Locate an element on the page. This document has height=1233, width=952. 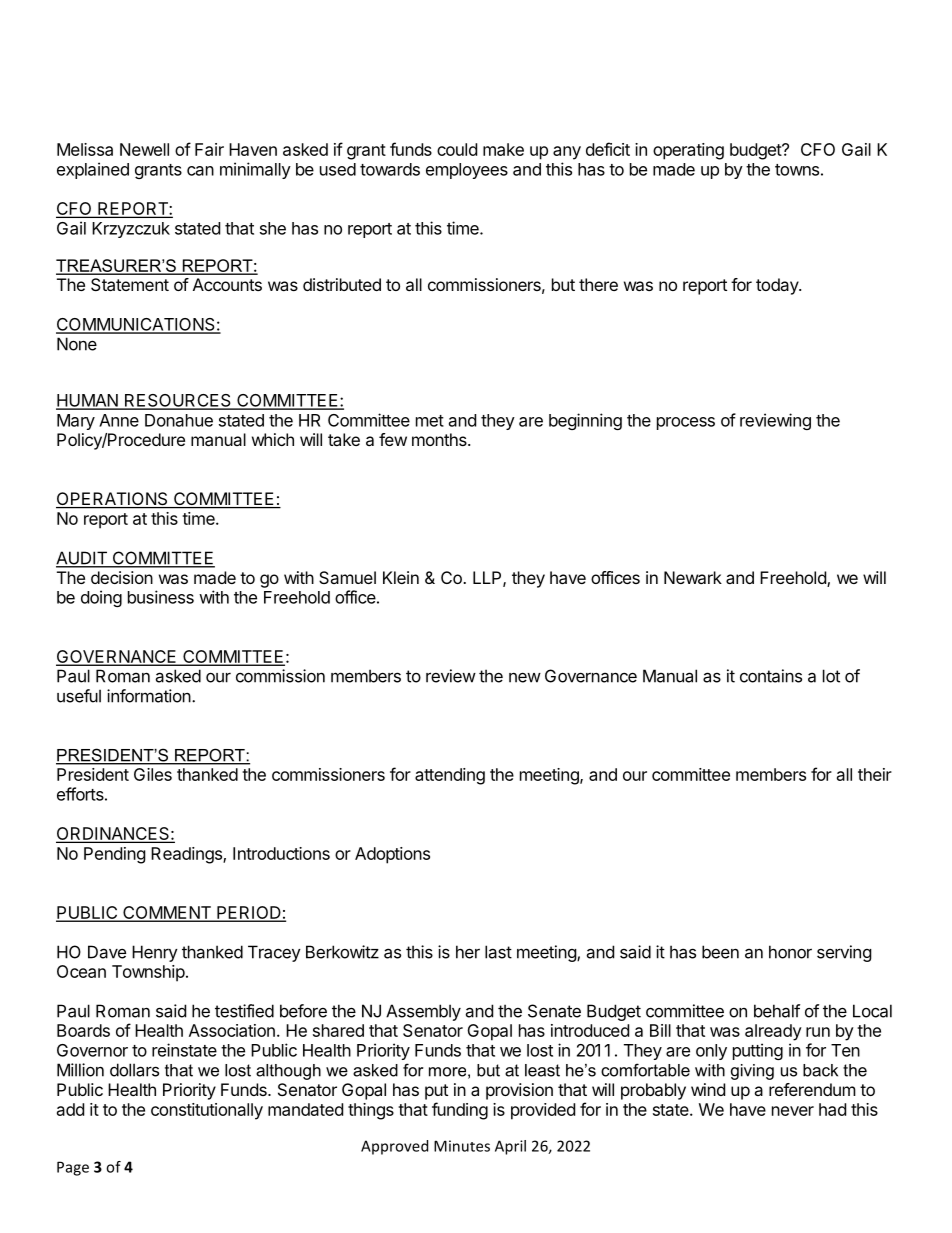
information is located at coordinates (149, 696).
